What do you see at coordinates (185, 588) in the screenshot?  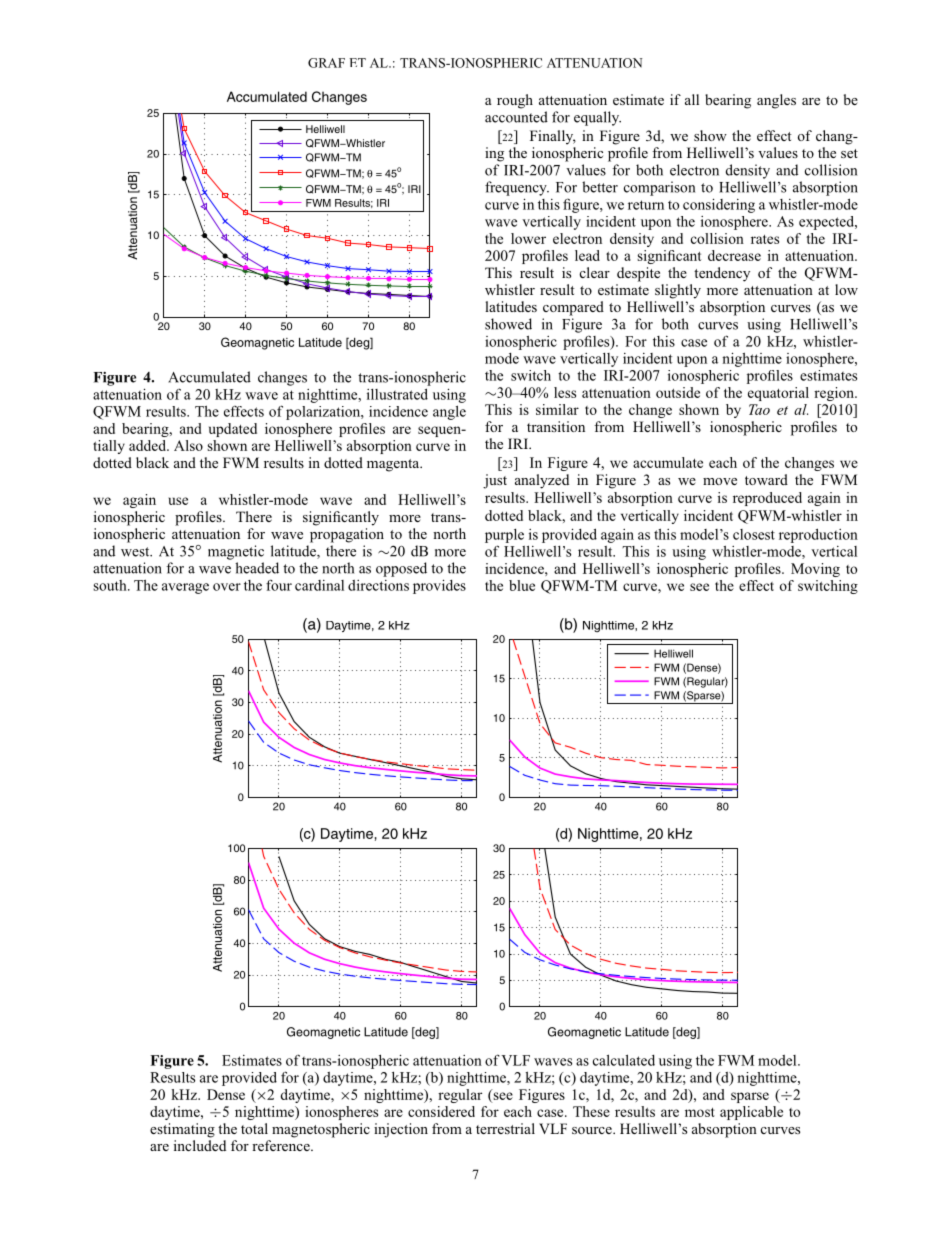 I see `average` at bounding box center [185, 588].
